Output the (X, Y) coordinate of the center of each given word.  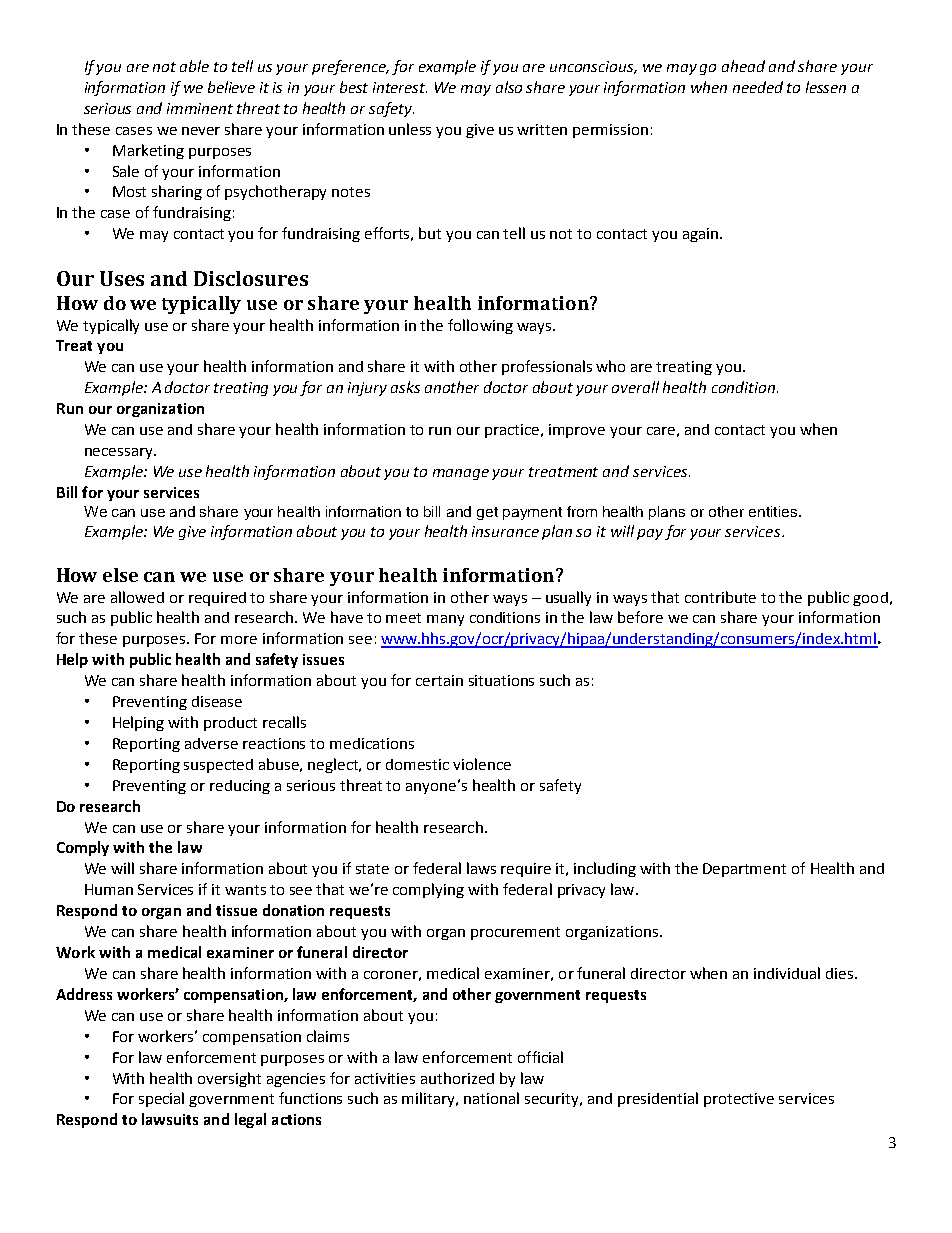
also (509, 87)
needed (758, 87)
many (445, 620)
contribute (720, 597)
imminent (200, 108)
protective (739, 1100)
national (491, 1098)
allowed (137, 597)
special (161, 1099)
